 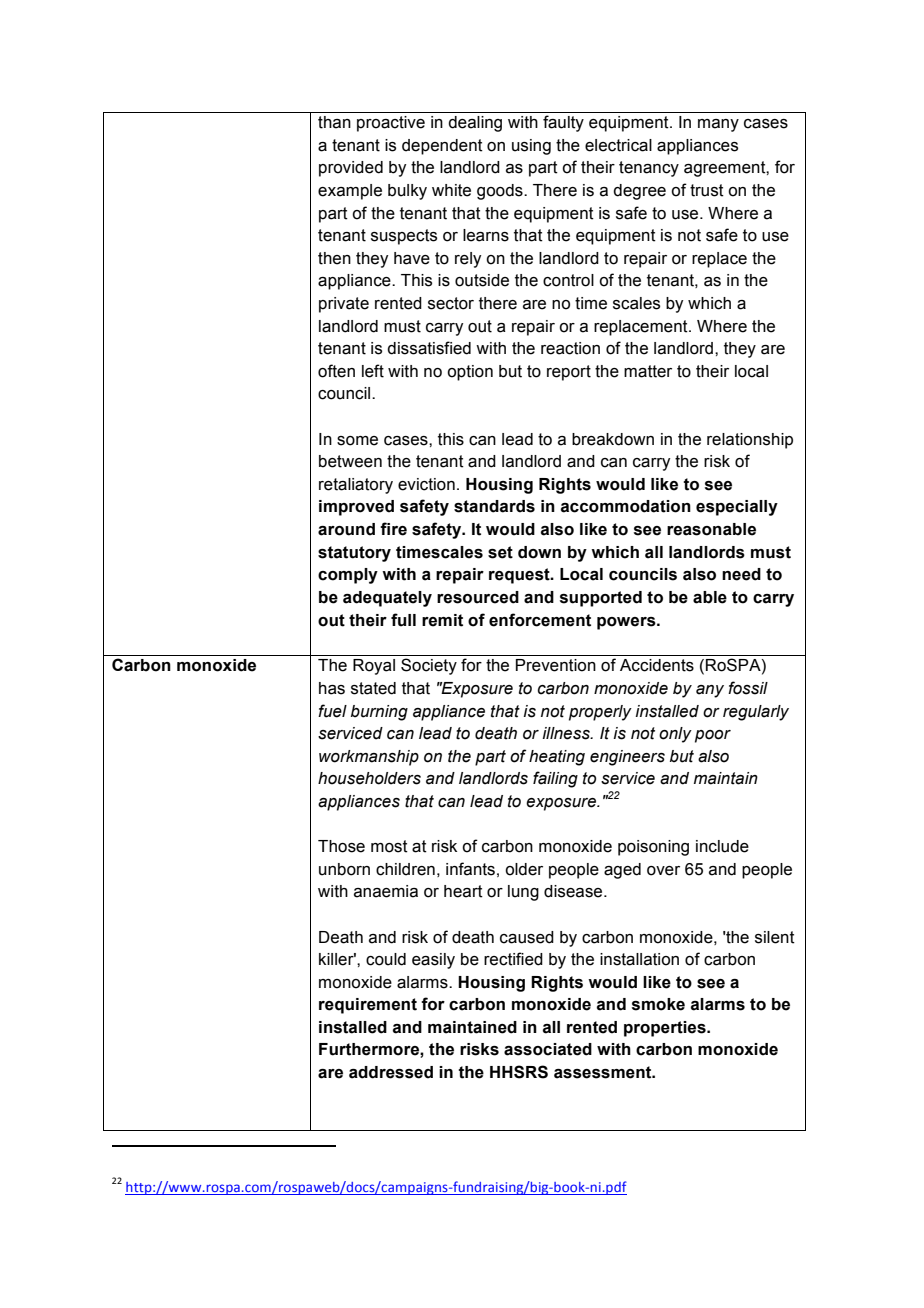 I want to click on associated, so click(x=548, y=1049).
